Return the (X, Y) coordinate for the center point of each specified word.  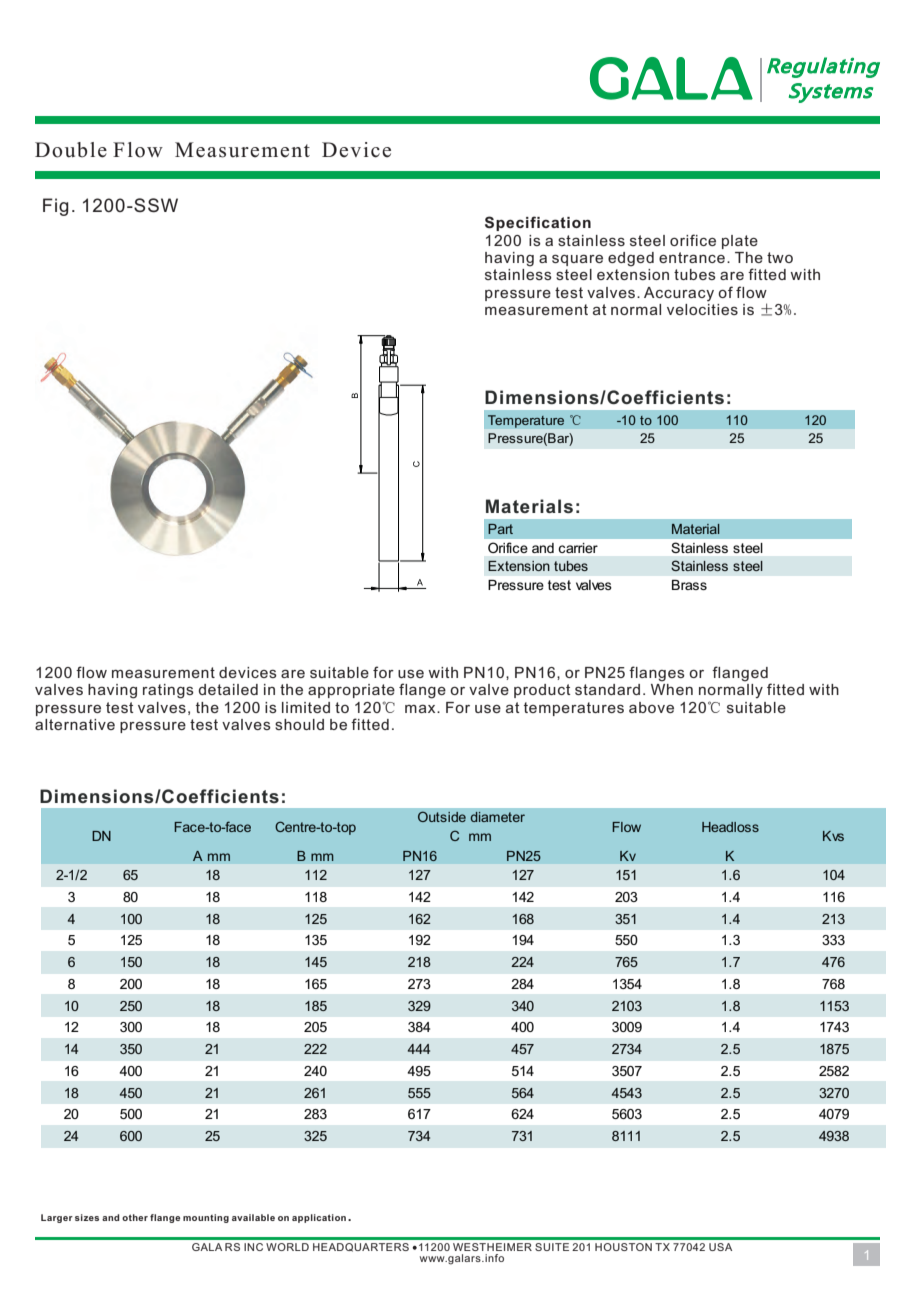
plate (740, 242)
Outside (442, 816)
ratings (168, 691)
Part (500, 529)
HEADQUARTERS (361, 1247)
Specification (538, 223)
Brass (689, 585)
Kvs (833, 836)
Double (71, 150)
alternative (75, 724)
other (135, 1217)
